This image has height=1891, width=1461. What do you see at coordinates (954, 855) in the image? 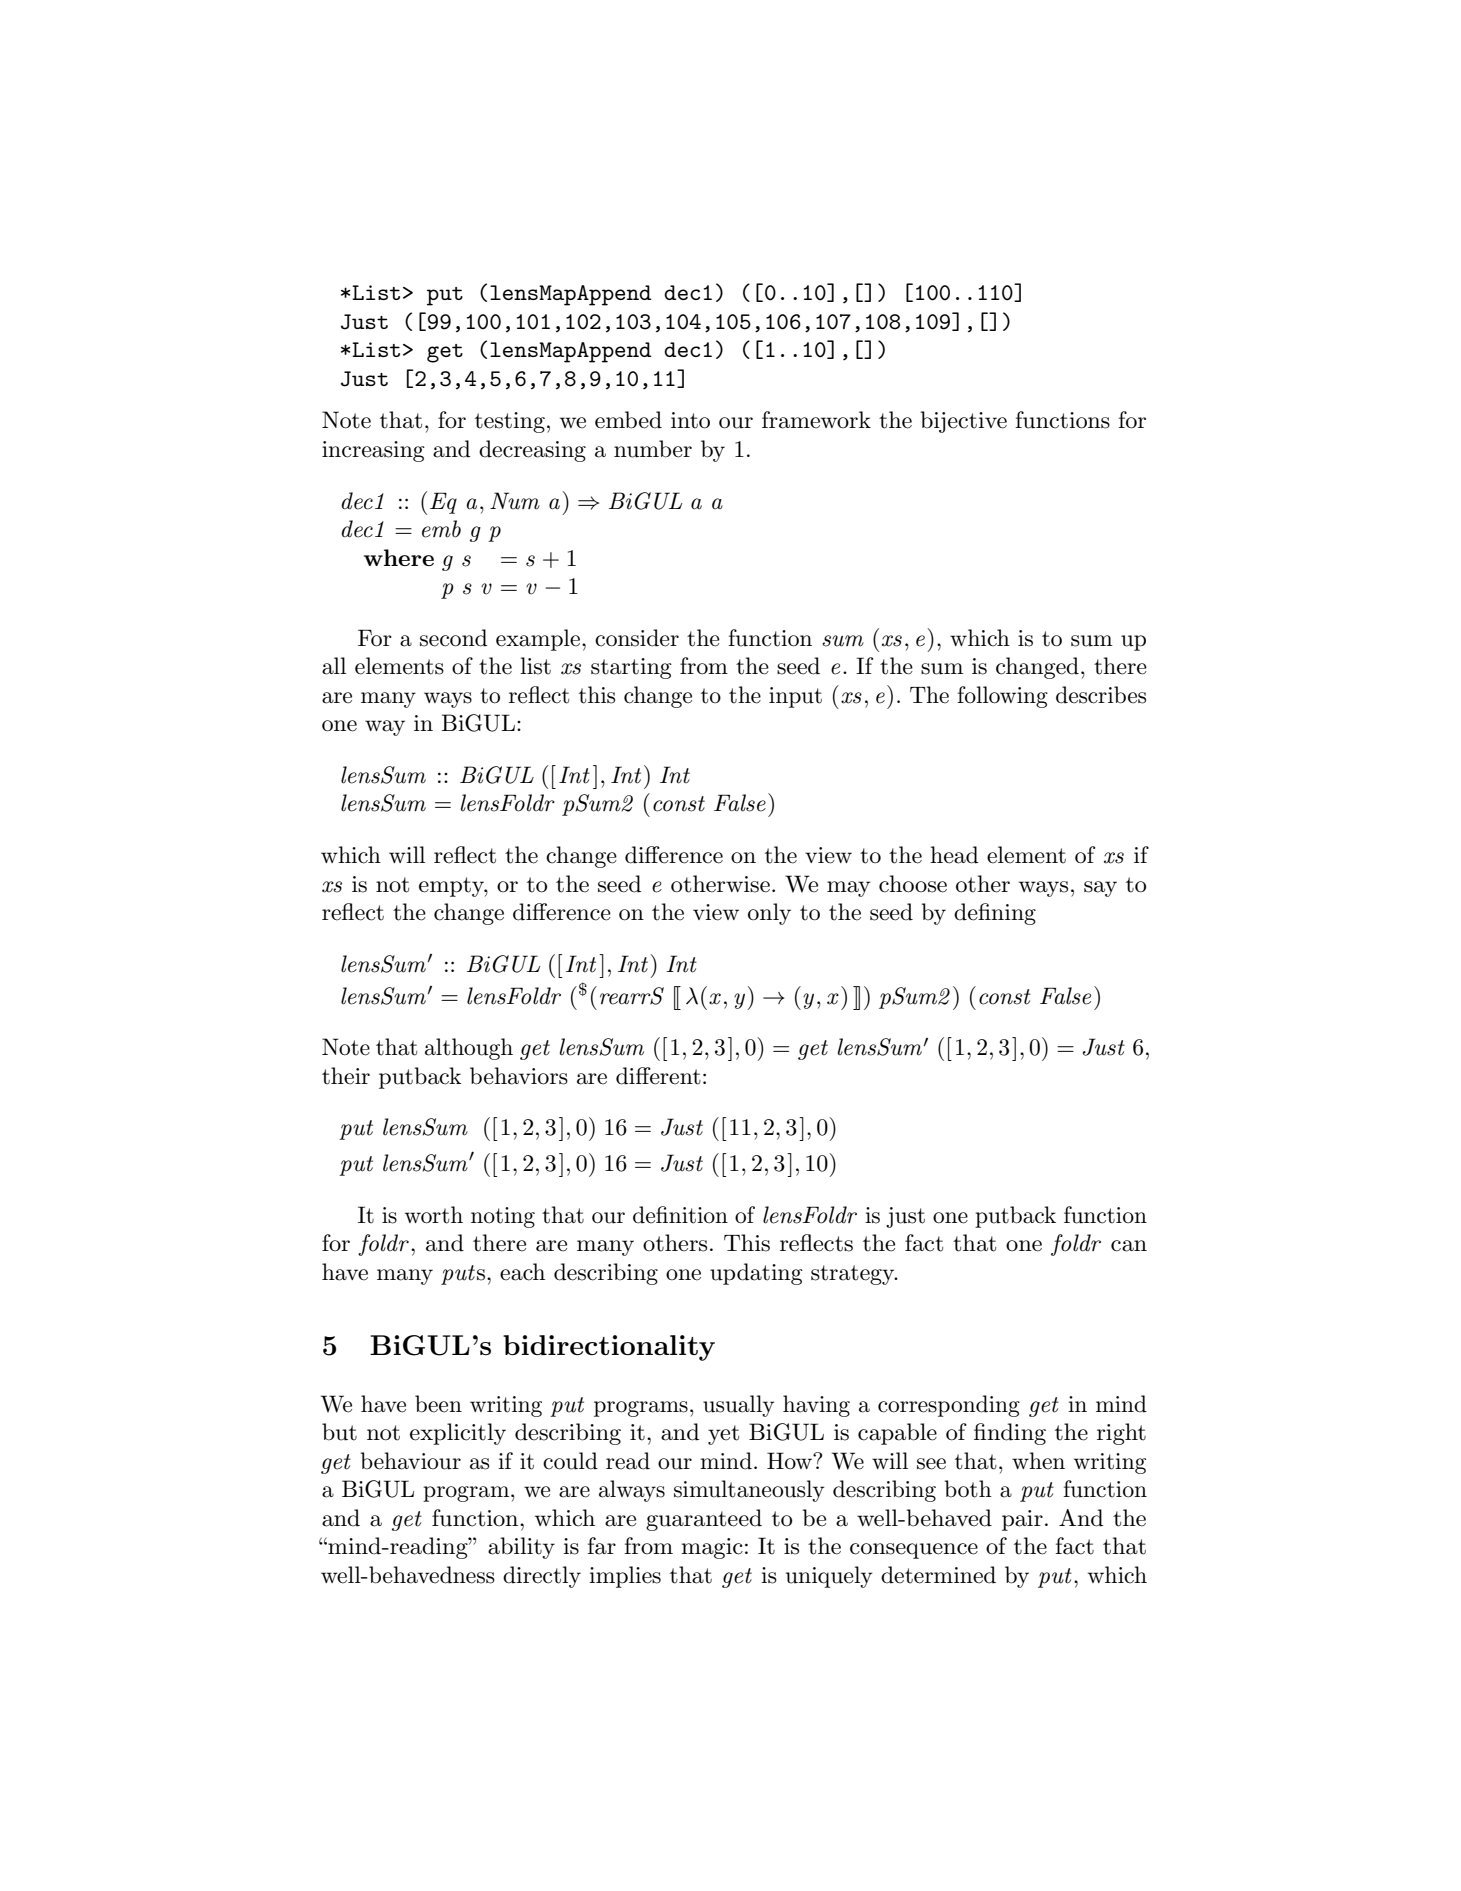
I see `head` at bounding box center [954, 855].
